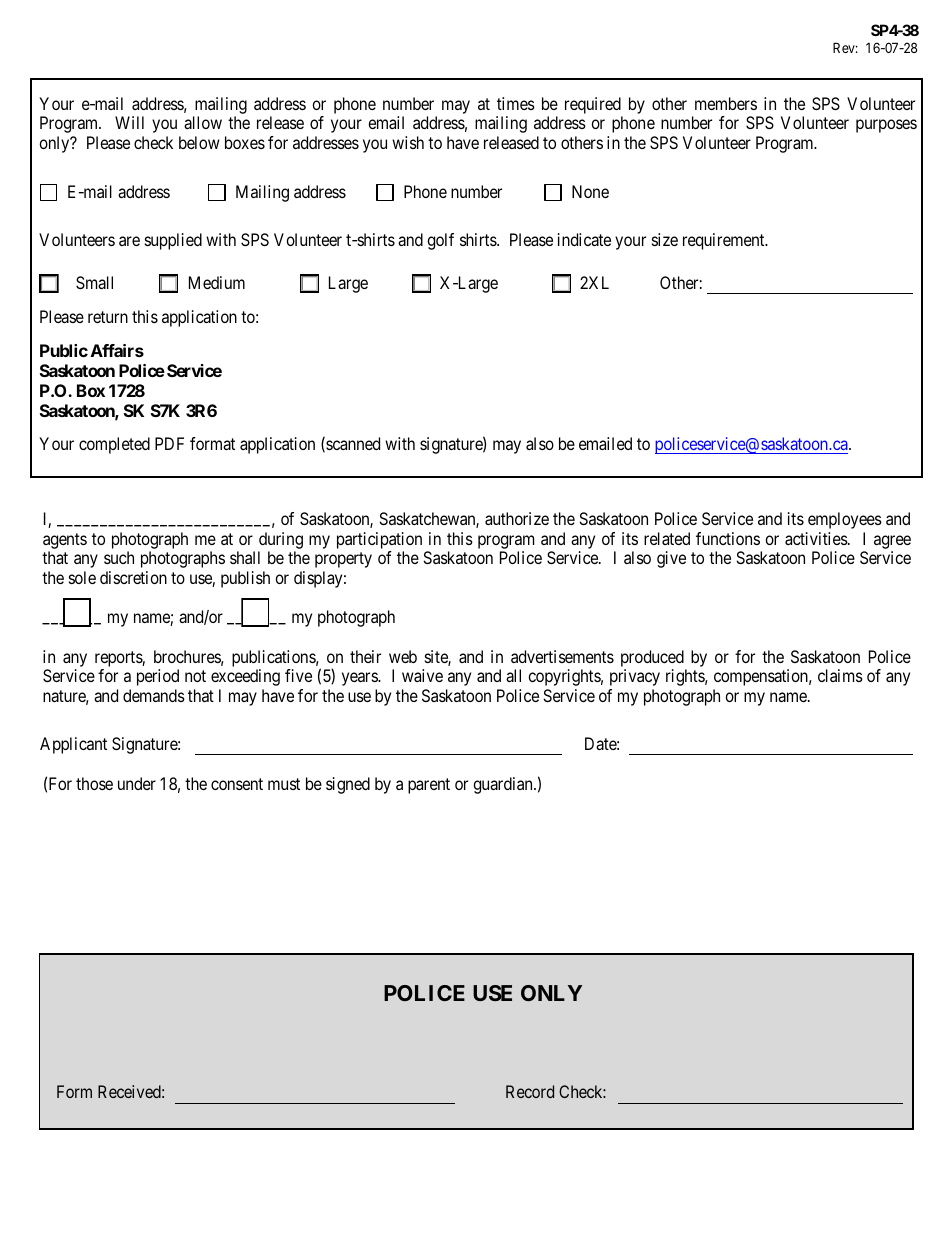 This document has height=1233, width=952. What do you see at coordinates (726, 103) in the document?
I see `members` at bounding box center [726, 103].
